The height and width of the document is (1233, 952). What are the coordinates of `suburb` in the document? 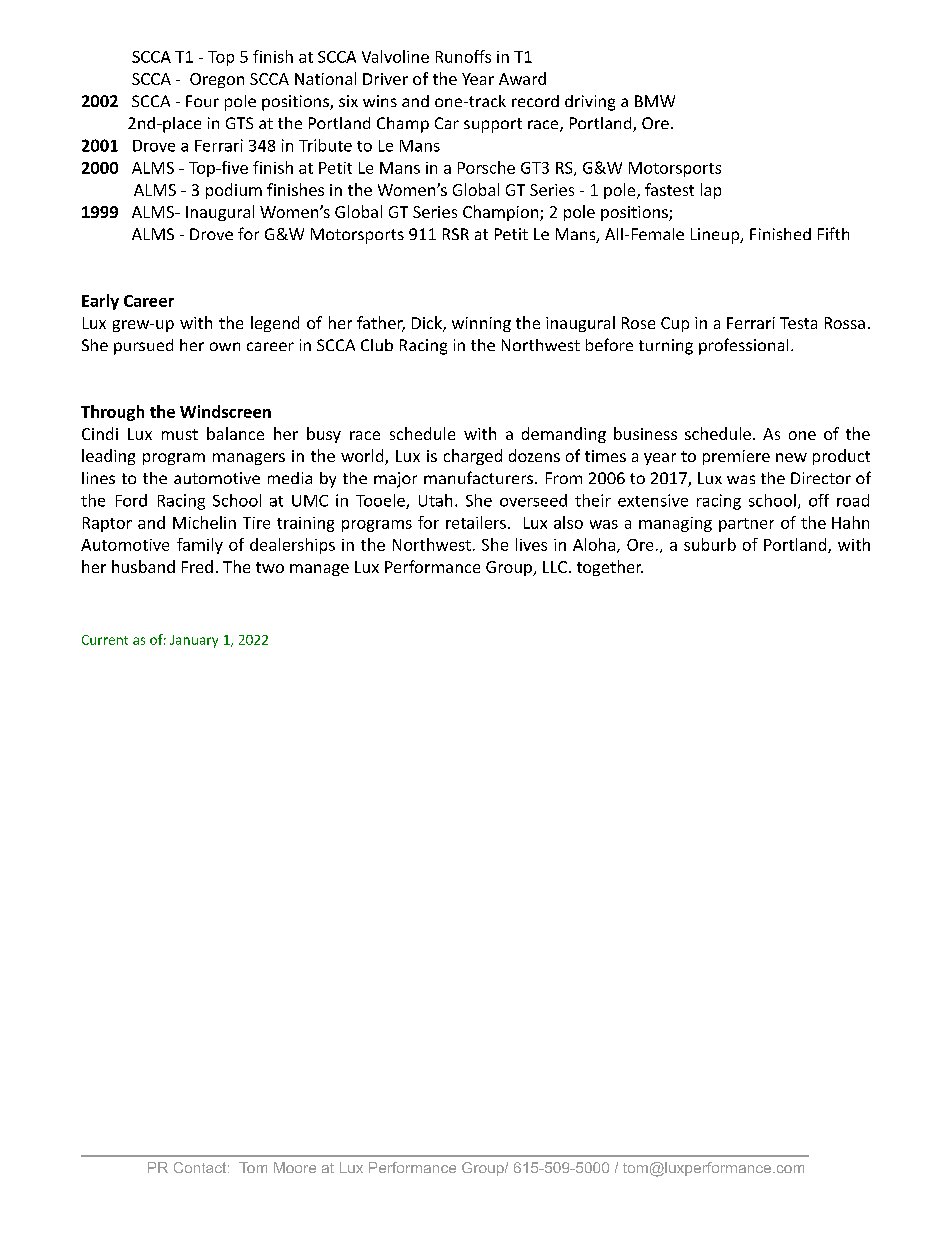 It's located at (710, 544).
